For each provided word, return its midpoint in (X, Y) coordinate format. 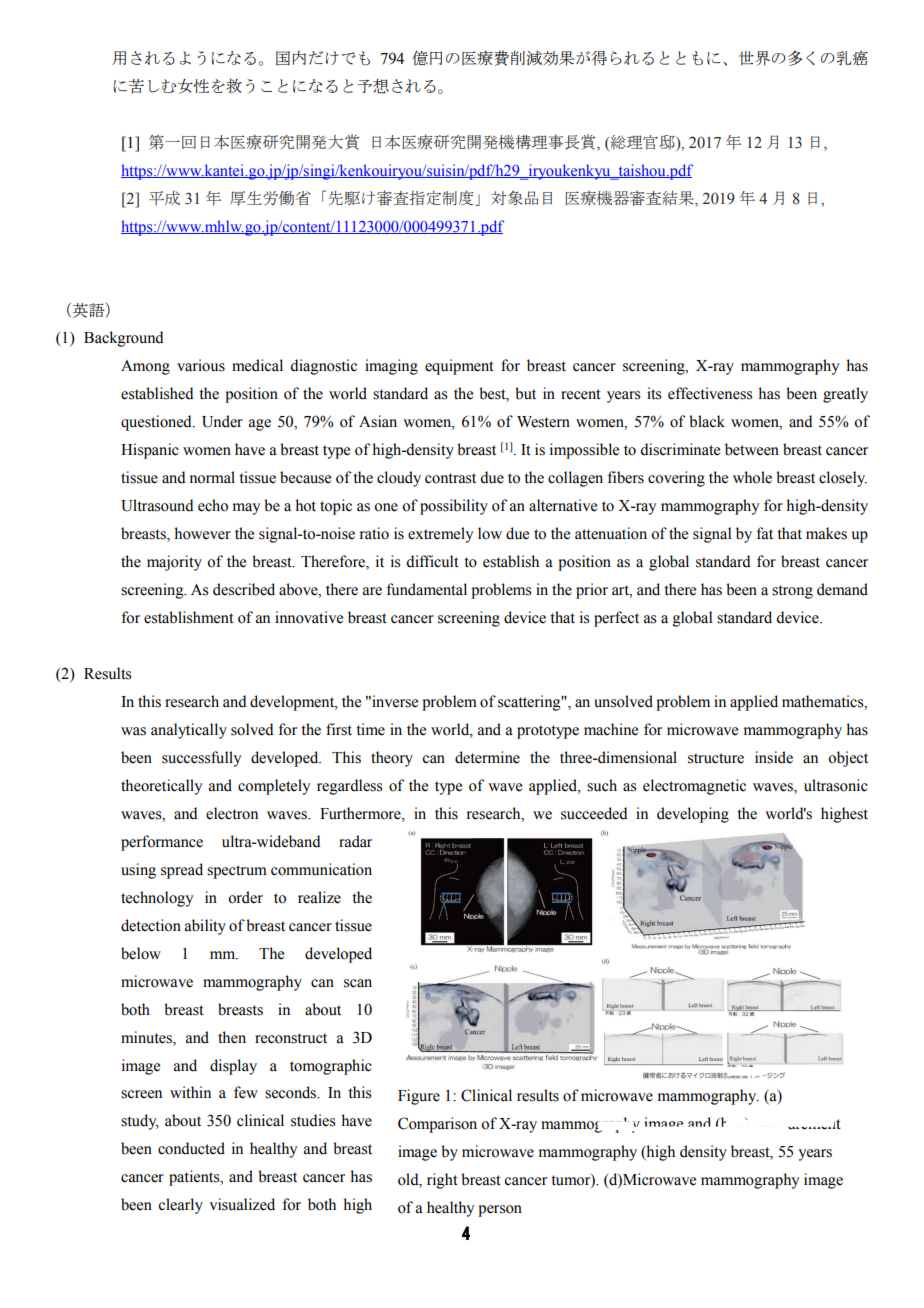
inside (774, 757)
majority (174, 563)
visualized (242, 1204)
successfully (201, 759)
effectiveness (710, 393)
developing (693, 815)
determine (487, 757)
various (201, 365)
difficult (432, 561)
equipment (459, 367)
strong (792, 592)
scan (358, 983)
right (442, 1181)
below (141, 953)
